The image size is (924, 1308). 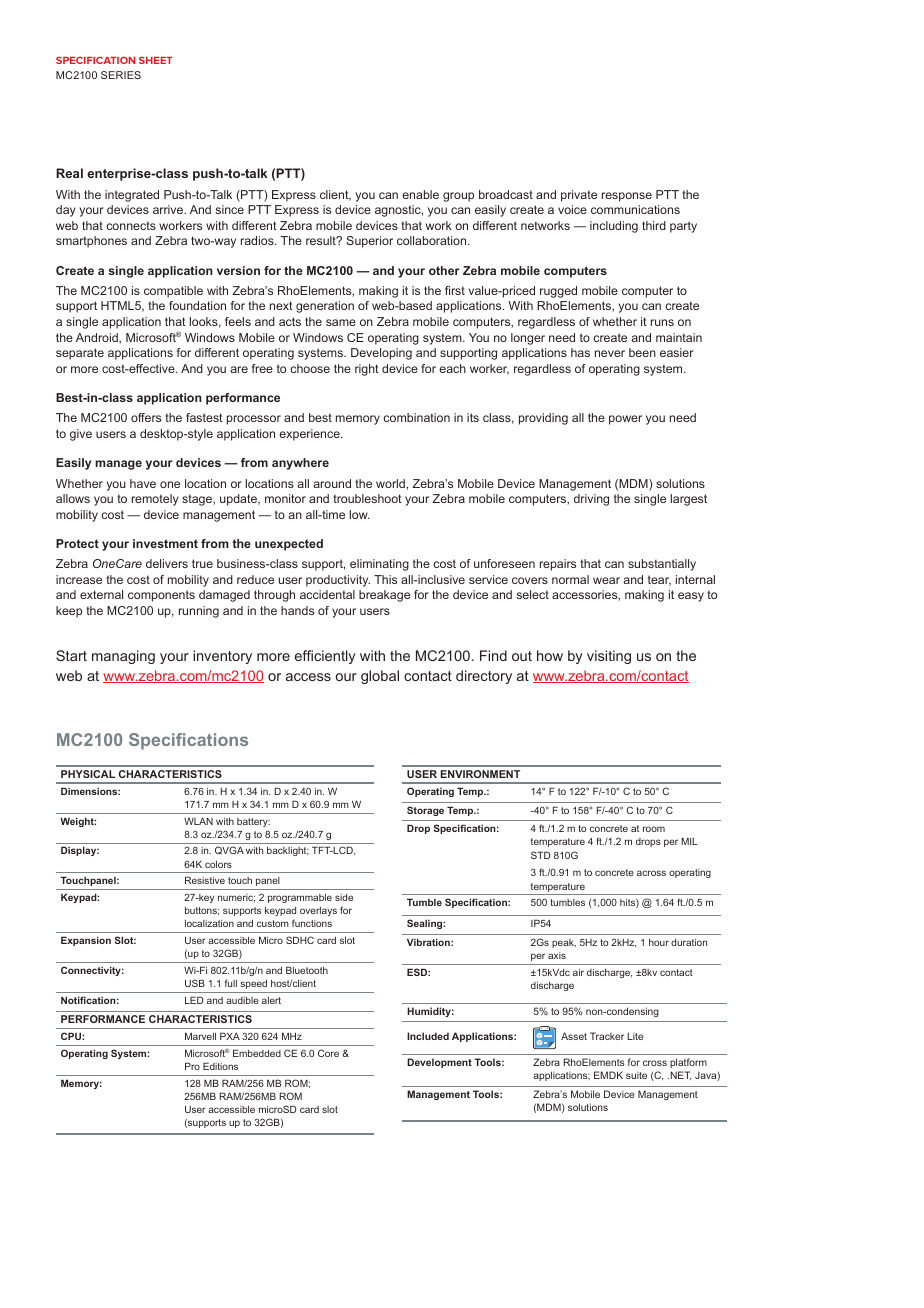 What do you see at coordinates (379, 565) in the image?
I see `eliminating` at bounding box center [379, 565].
